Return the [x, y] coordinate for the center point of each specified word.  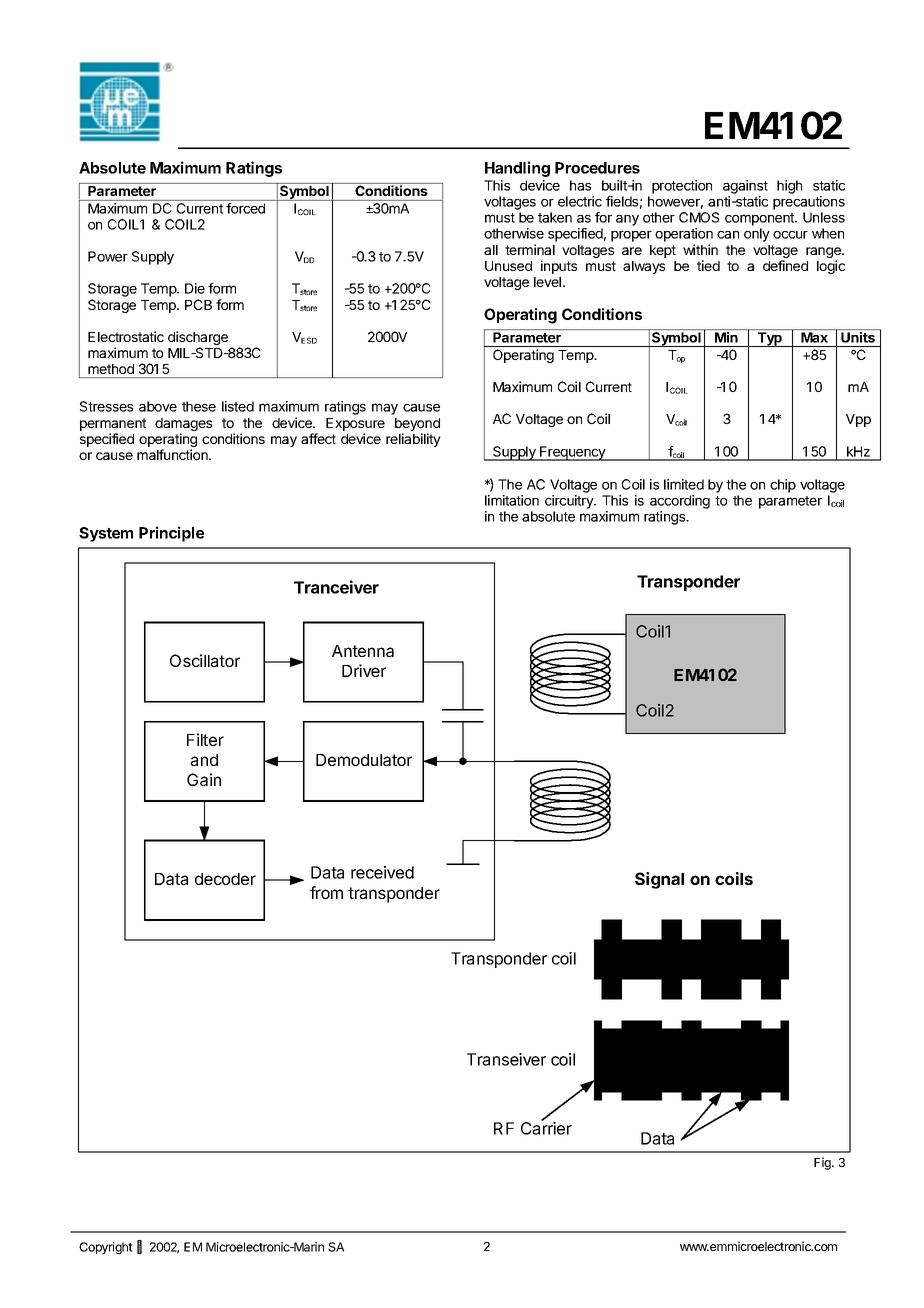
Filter [205, 739]
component [760, 219]
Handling [517, 169]
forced [245, 208]
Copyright [106, 1248]
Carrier [546, 1127]
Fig [823, 1163]
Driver [364, 670]
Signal [659, 880]
